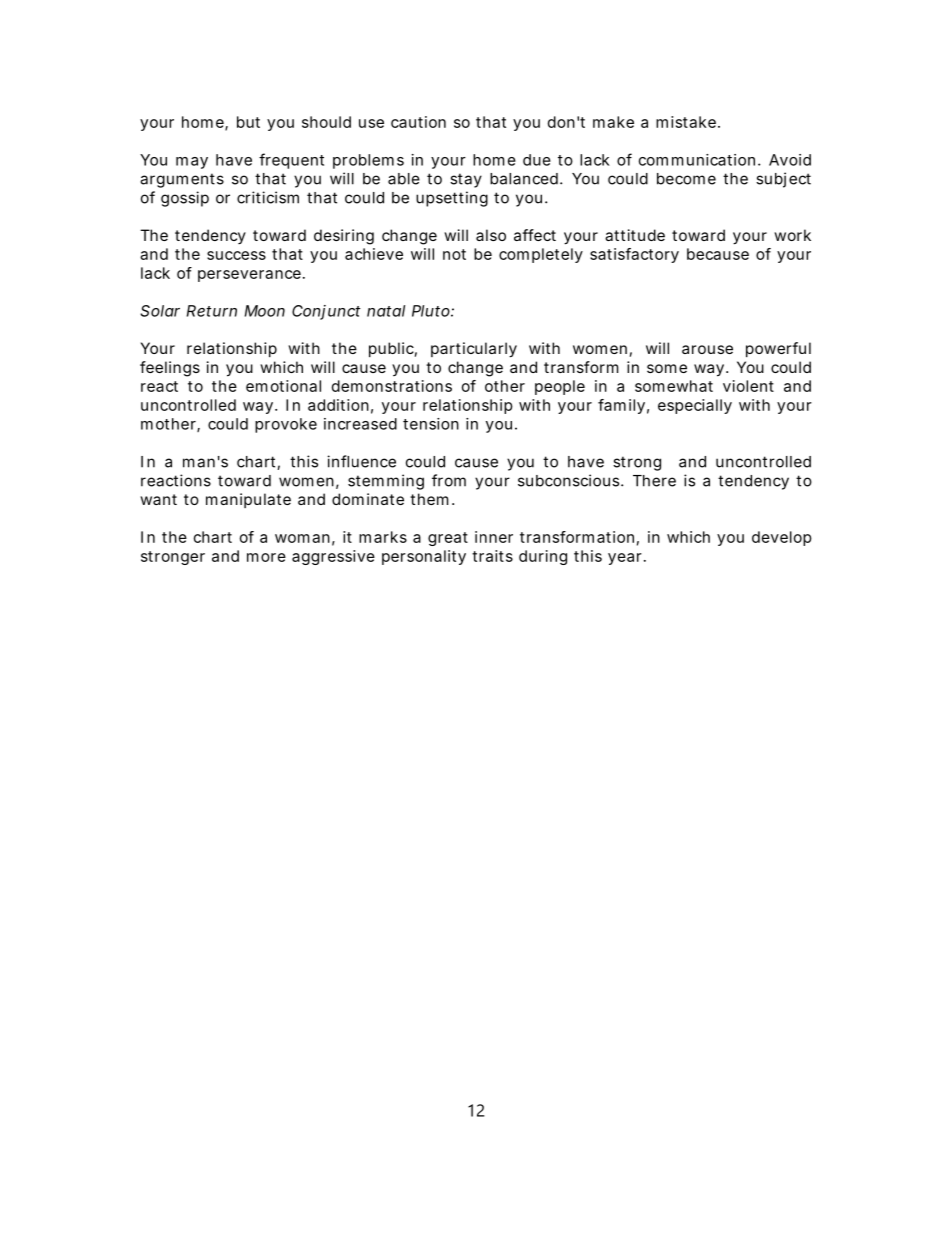 Image resolution: width=952 pixels, height=1233 pixels. I want to click on tension, so click(431, 424).
